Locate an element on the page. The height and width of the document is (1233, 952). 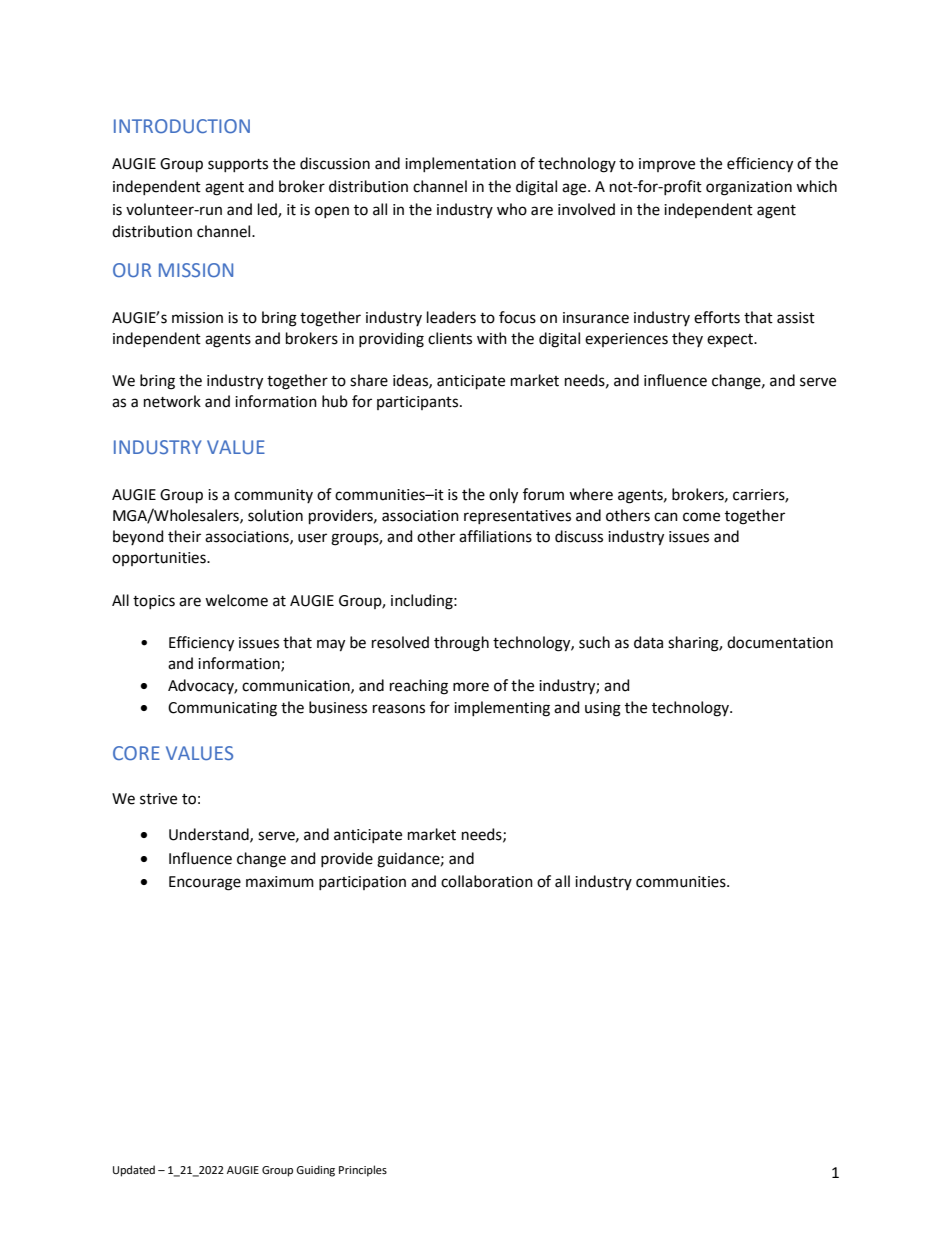
affiliations is located at coordinates (495, 536).
